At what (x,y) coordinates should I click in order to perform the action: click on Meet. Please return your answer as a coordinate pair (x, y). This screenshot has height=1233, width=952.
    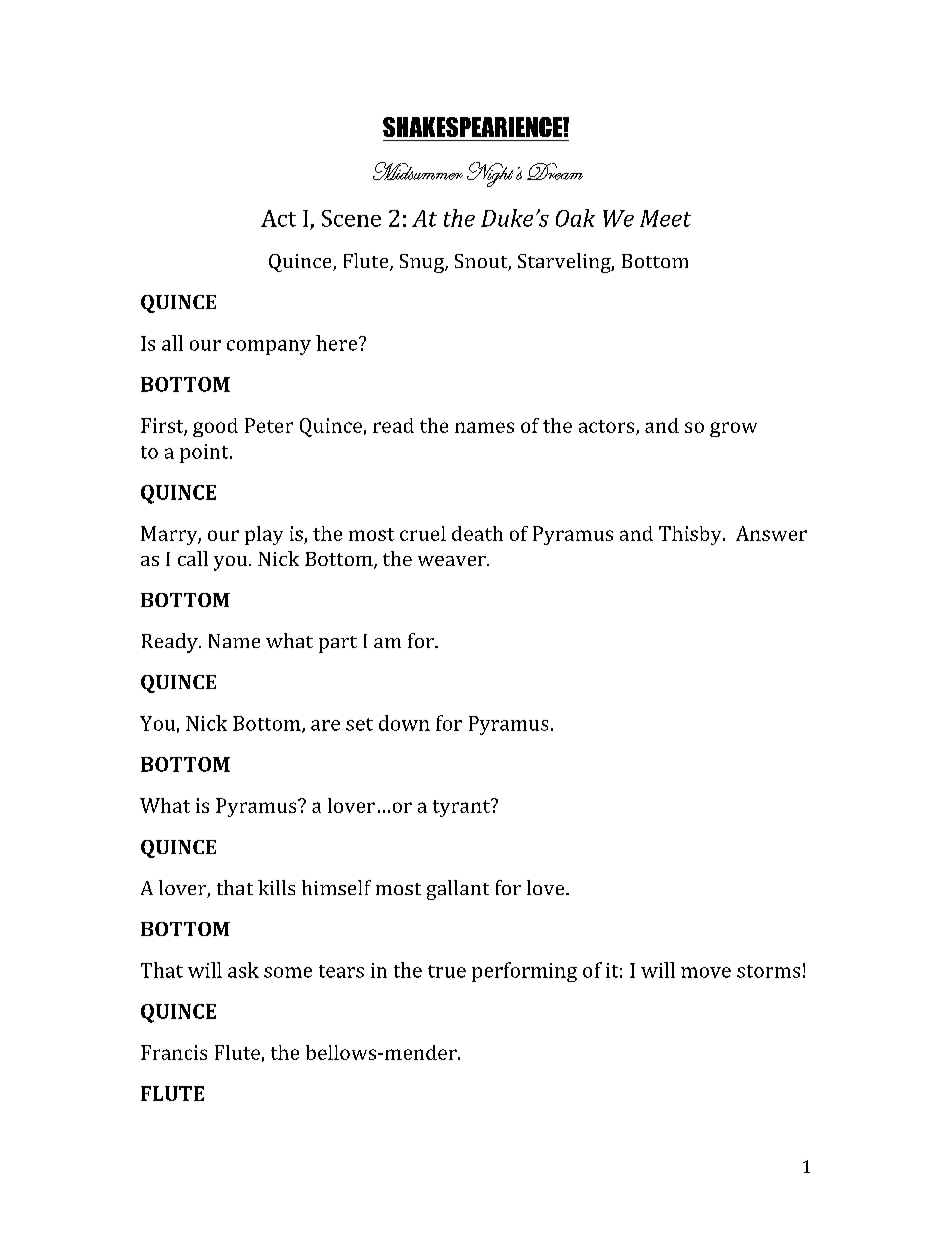
    Looking at the image, I should click on (665, 218).
